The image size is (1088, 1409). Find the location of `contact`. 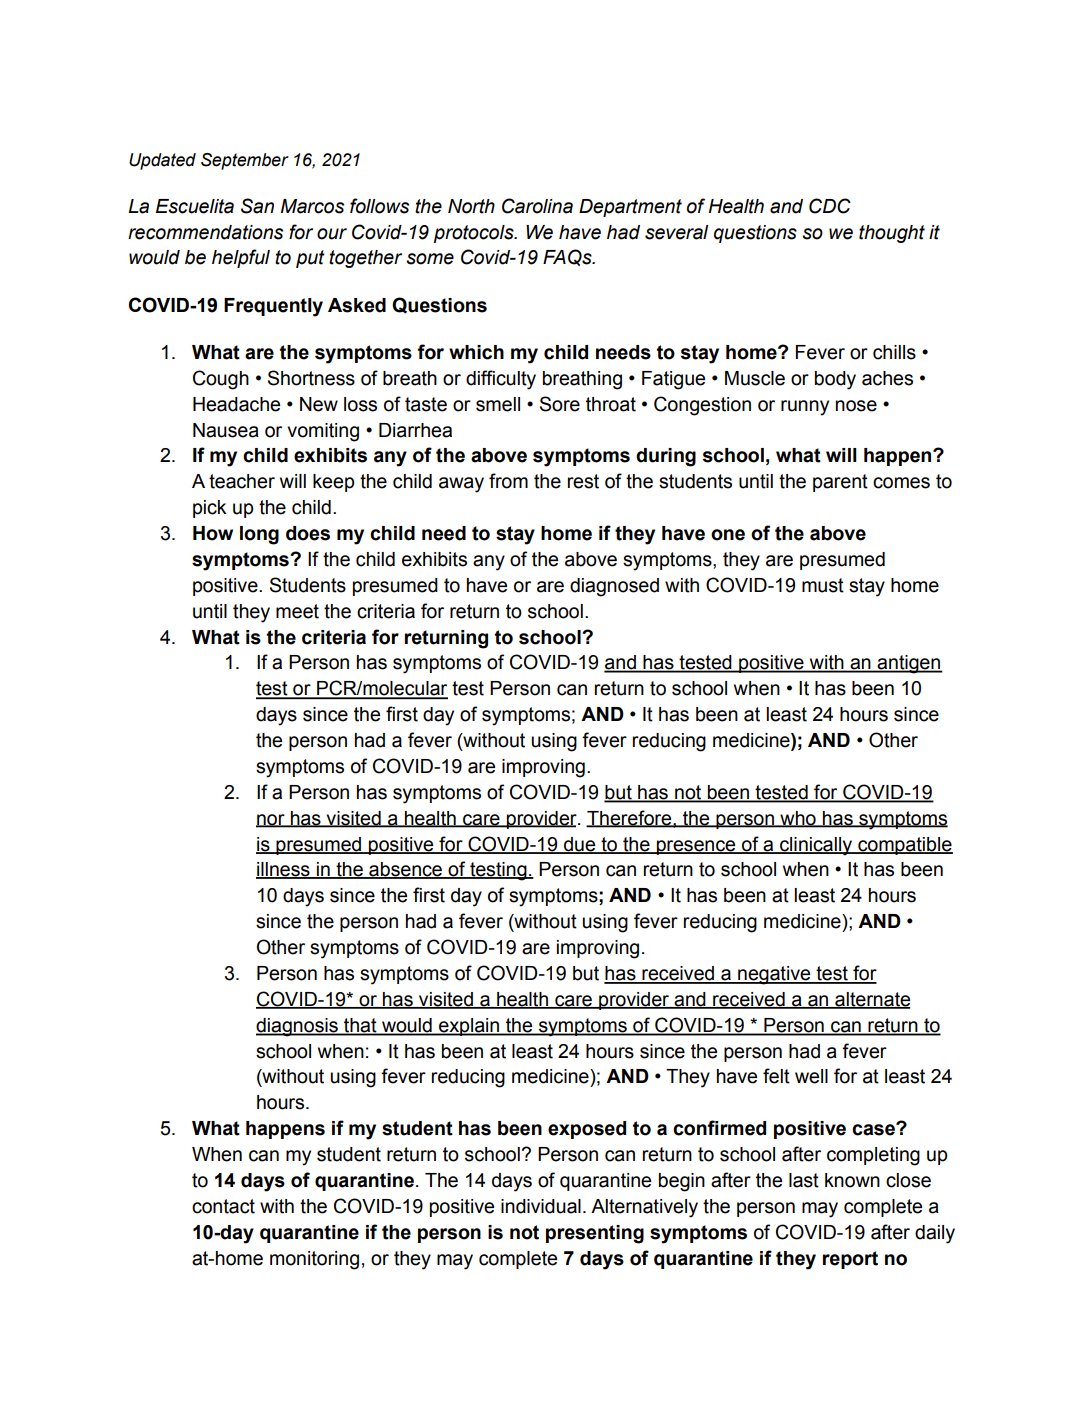

contact is located at coordinates (223, 1206).
